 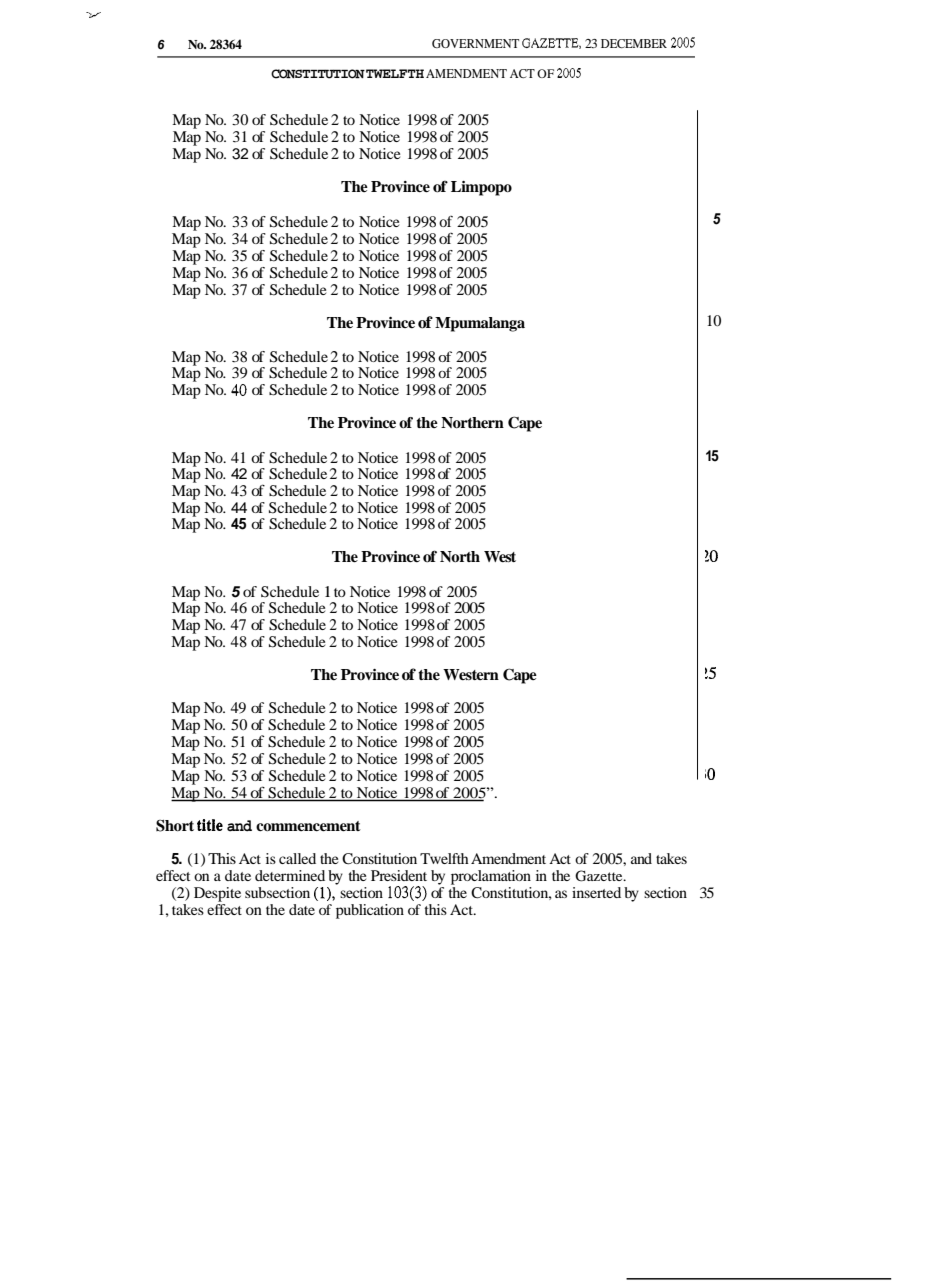 I want to click on commencement, so click(x=308, y=826).
